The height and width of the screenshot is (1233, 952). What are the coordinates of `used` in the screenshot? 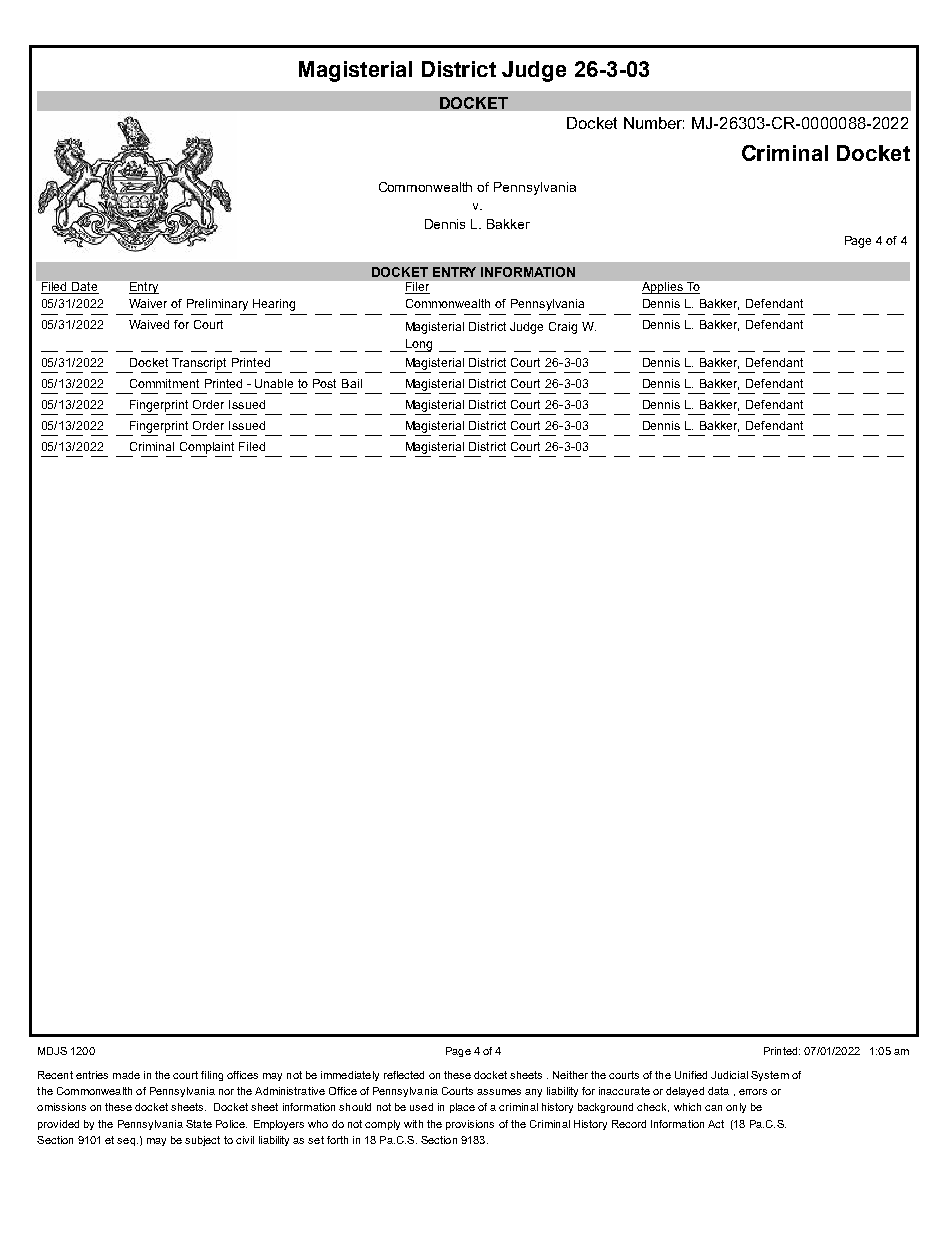 It's located at (421, 1107).
